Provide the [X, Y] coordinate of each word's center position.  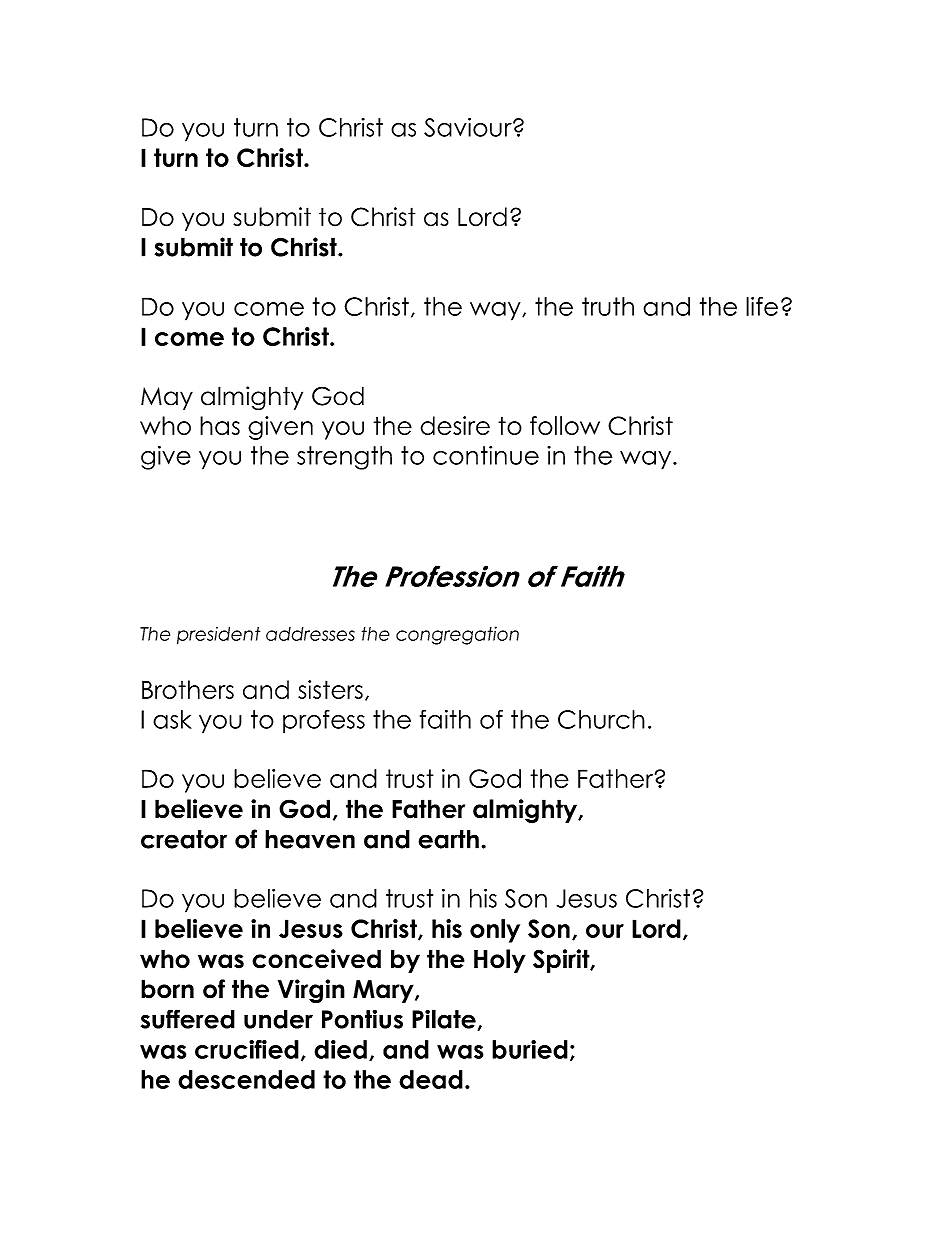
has [220, 425]
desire [455, 425]
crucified [247, 1049]
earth [448, 839]
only [495, 931]
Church [601, 719]
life [762, 306]
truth [608, 306]
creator [184, 839]
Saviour [469, 127]
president [218, 635]
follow [565, 425]
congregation [457, 635]
